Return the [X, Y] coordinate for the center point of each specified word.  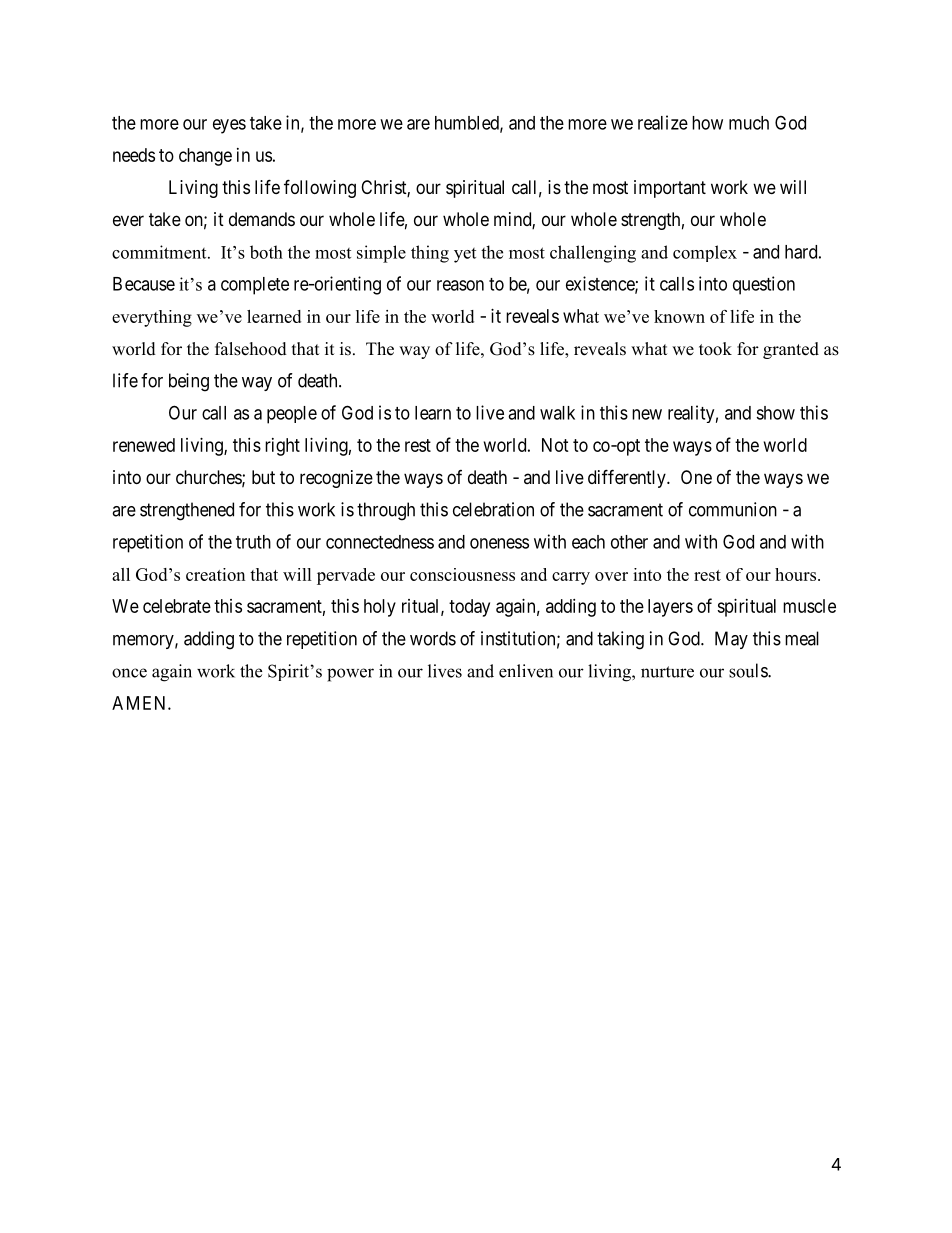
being [189, 382]
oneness [499, 543]
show [775, 413]
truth [253, 542]
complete [255, 286]
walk [557, 413]
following [320, 188]
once [129, 673]
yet [465, 255]
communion [733, 509]
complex [705, 253]
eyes [229, 126]
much [749, 123]
